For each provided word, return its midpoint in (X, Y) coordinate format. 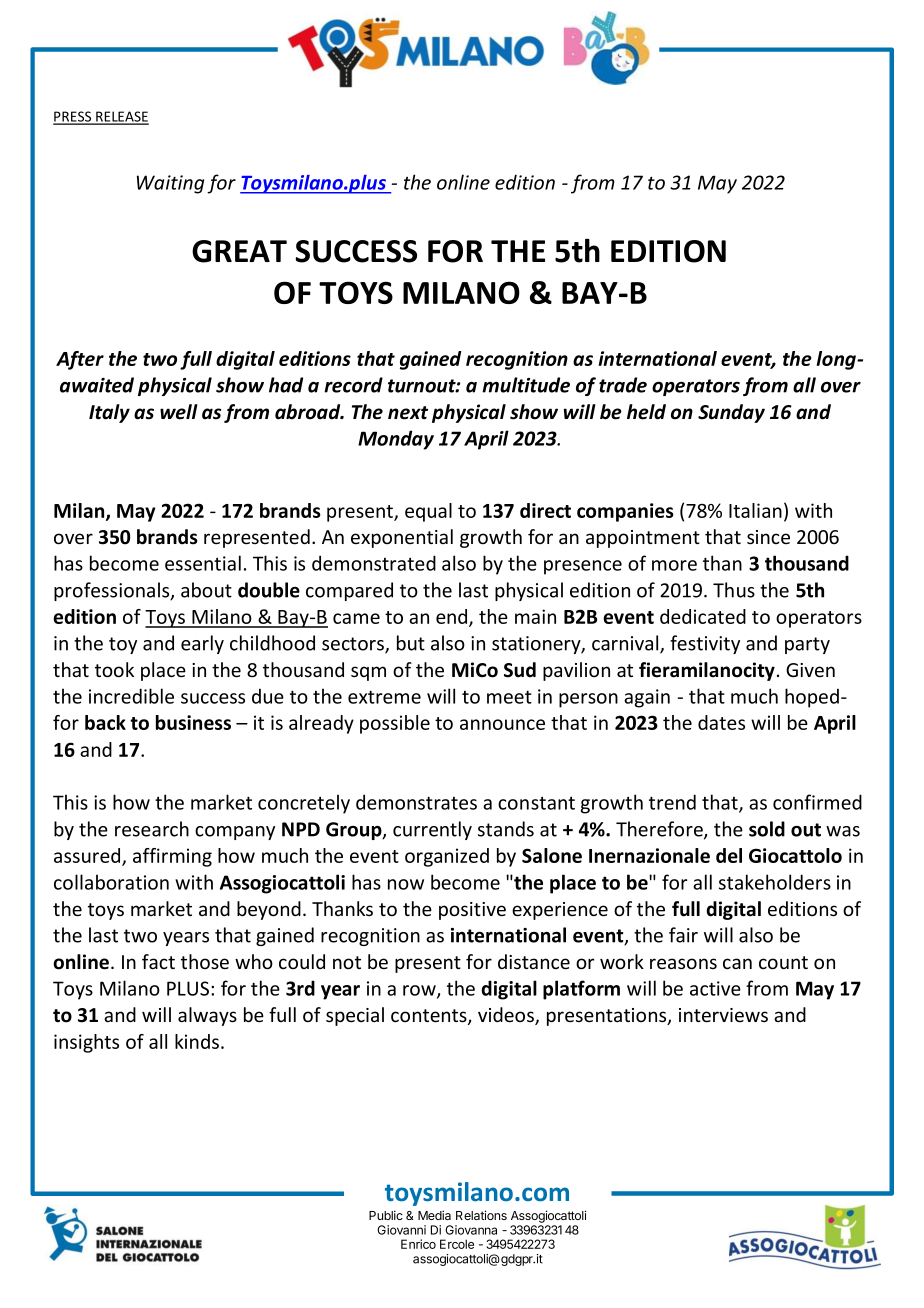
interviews (723, 1015)
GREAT (239, 251)
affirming (172, 857)
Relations (481, 1215)
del (729, 855)
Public (386, 1215)
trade (623, 385)
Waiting (170, 184)
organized (447, 857)
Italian (755, 510)
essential (203, 563)
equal (428, 512)
